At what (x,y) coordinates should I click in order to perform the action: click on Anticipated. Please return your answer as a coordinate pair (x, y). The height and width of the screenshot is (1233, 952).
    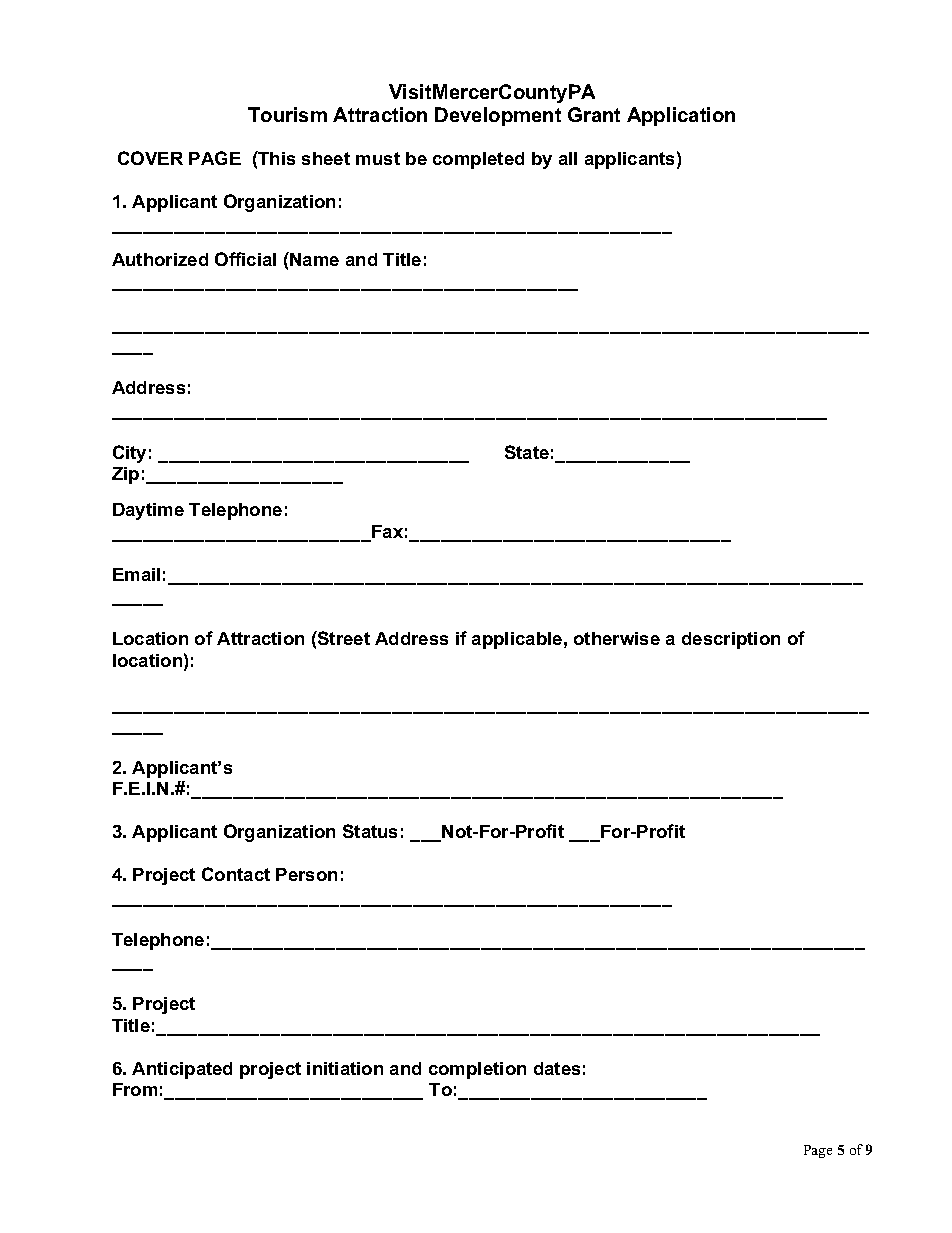
    Looking at the image, I should click on (182, 1070).
